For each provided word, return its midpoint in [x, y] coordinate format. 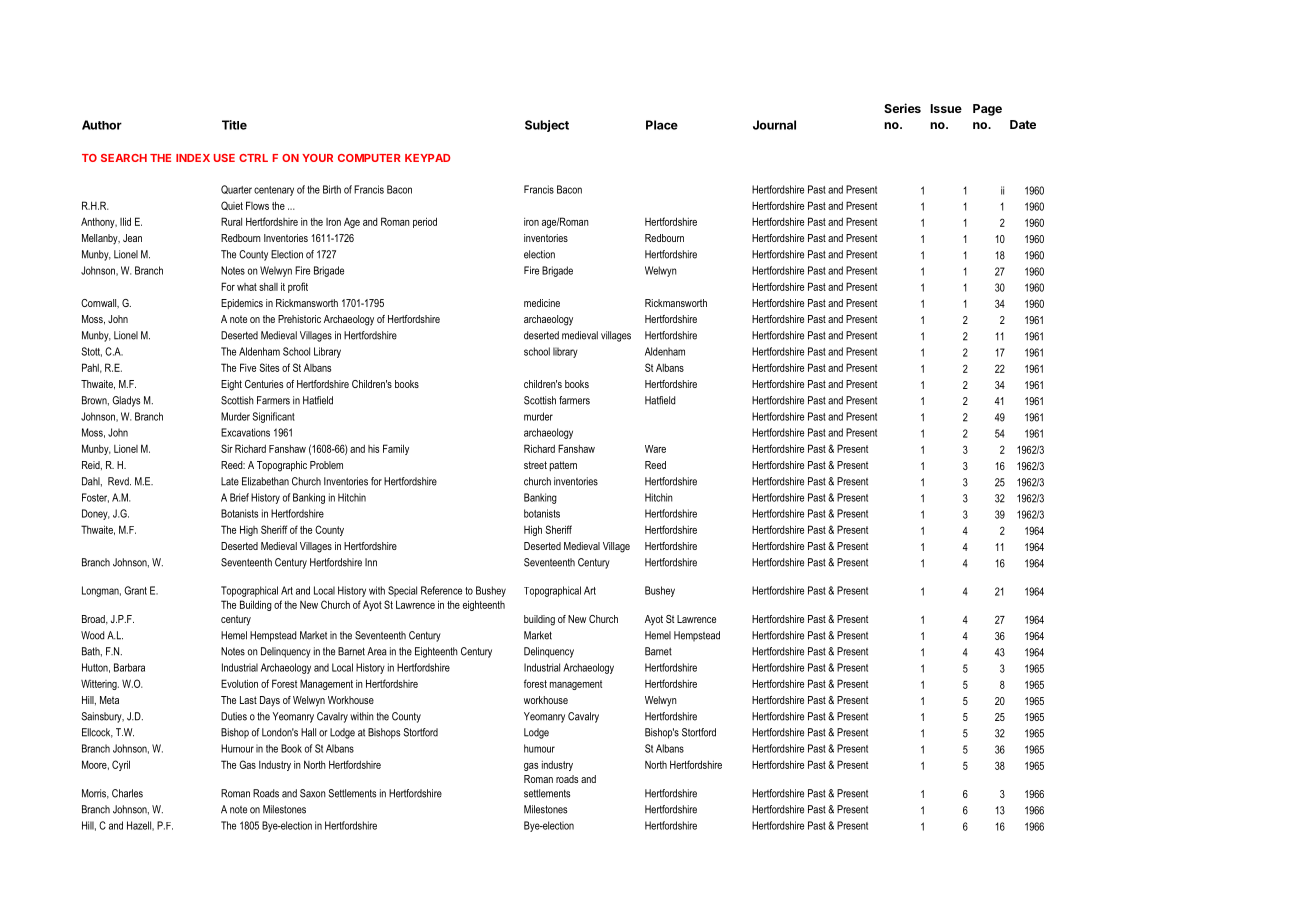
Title [234, 125]
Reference [441, 590]
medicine [542, 303]
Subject [547, 126]
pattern [563, 466]
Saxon [313, 793]
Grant [135, 590]
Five [248, 367]
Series [902, 108]
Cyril [121, 765]
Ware [655, 449]
